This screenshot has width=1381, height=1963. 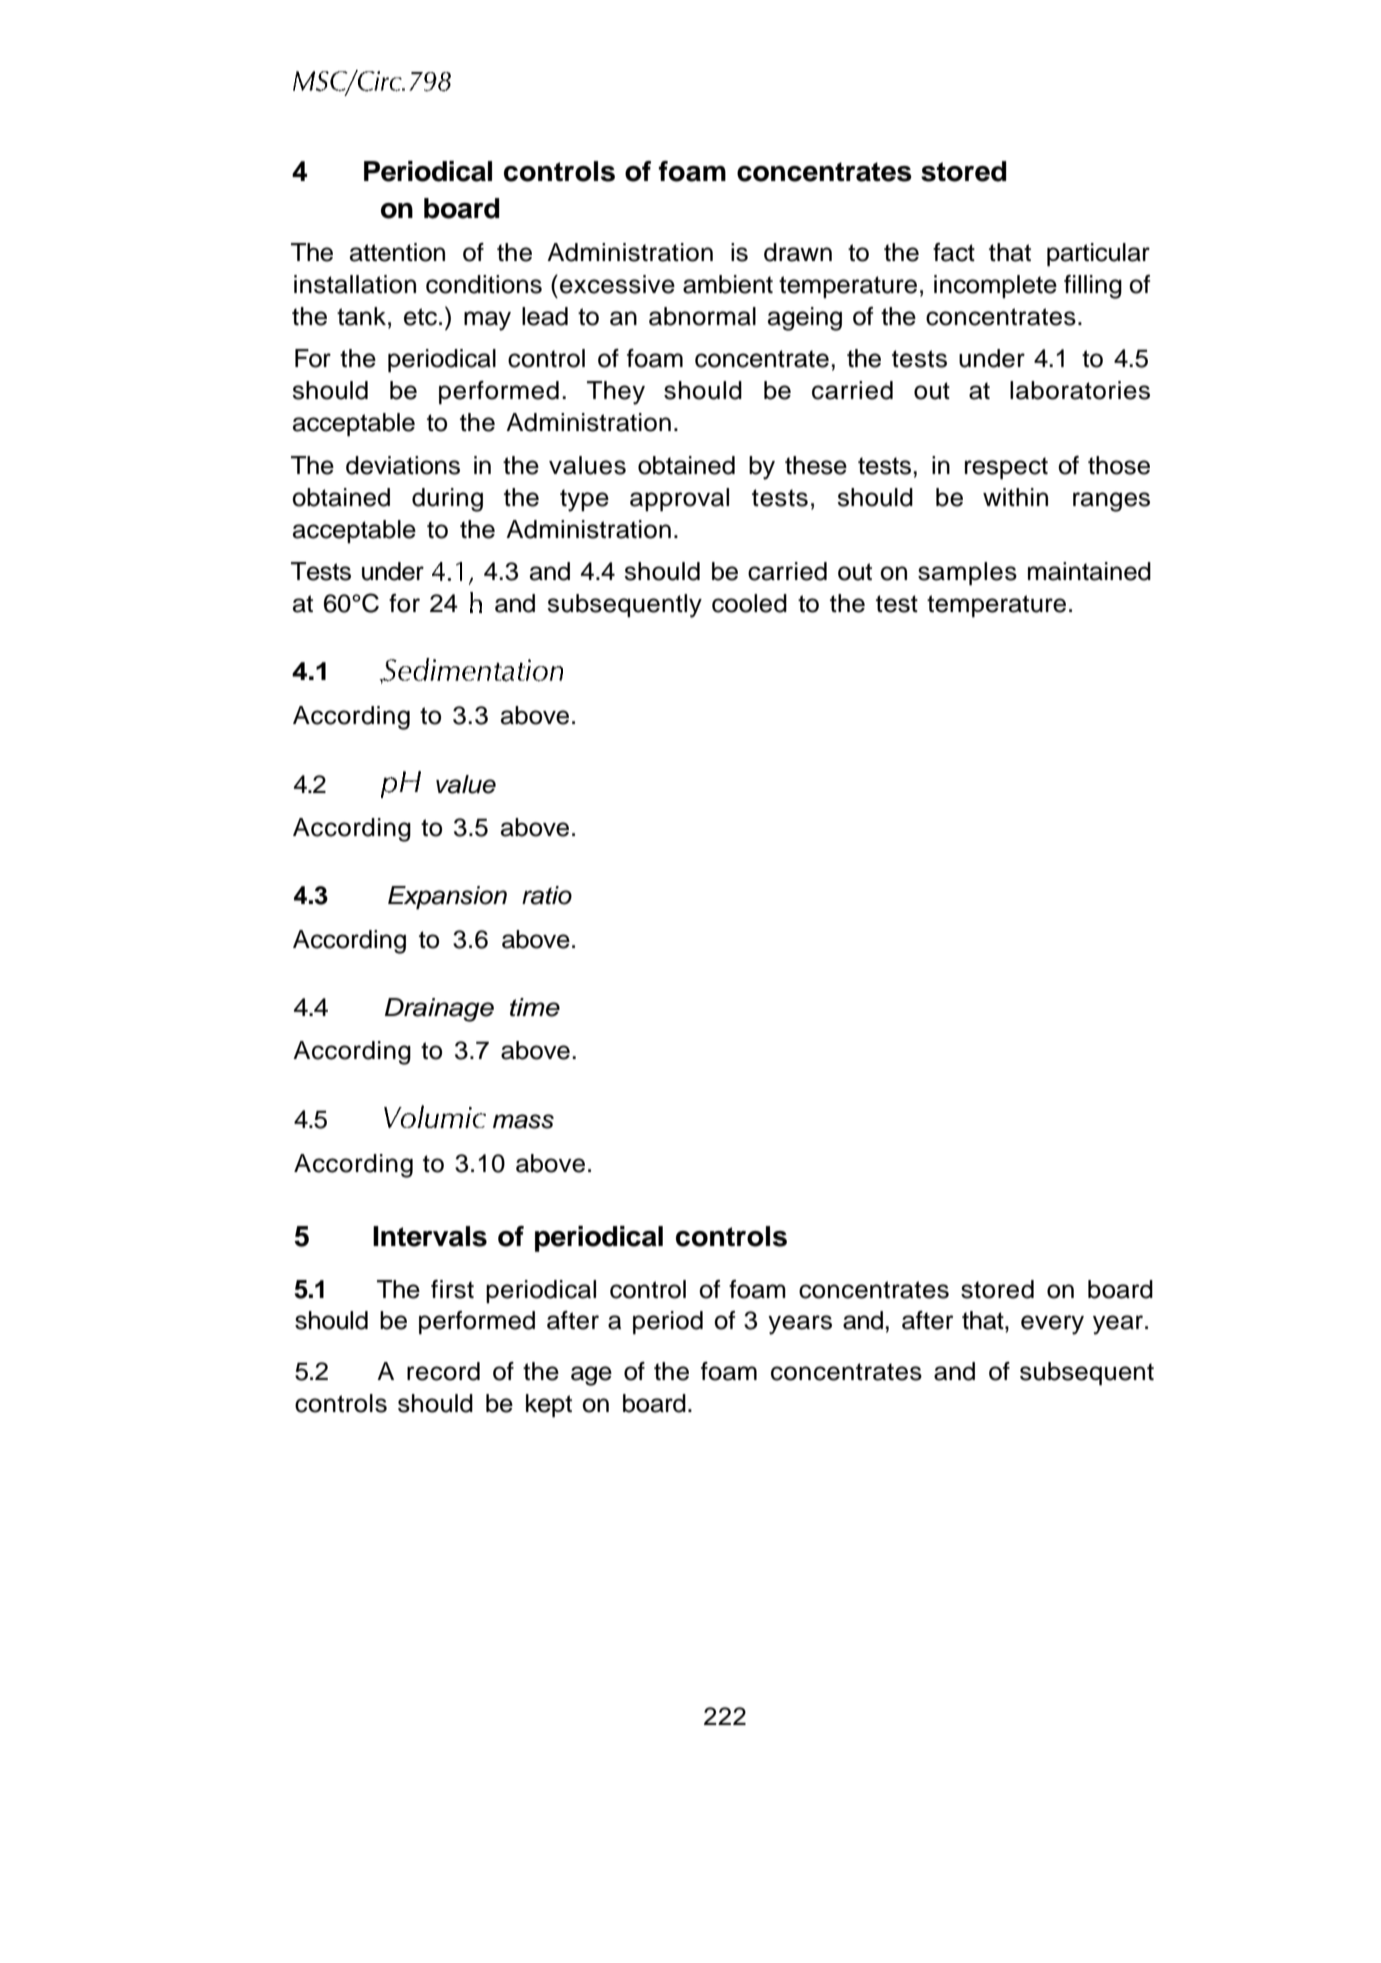 I want to click on Drainage, so click(x=439, y=1010).
